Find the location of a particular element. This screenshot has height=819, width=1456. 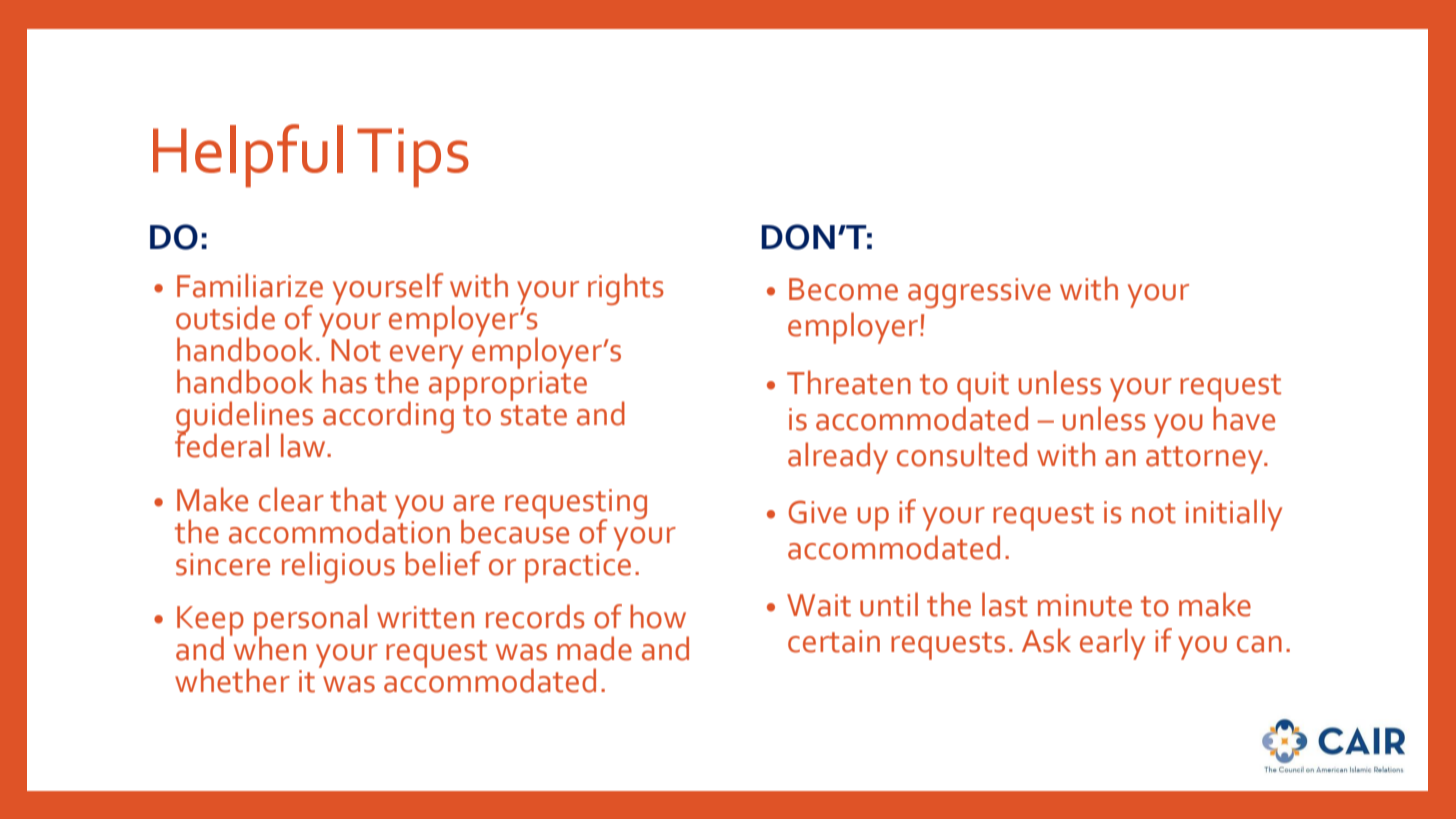

have is located at coordinates (1244, 418).
